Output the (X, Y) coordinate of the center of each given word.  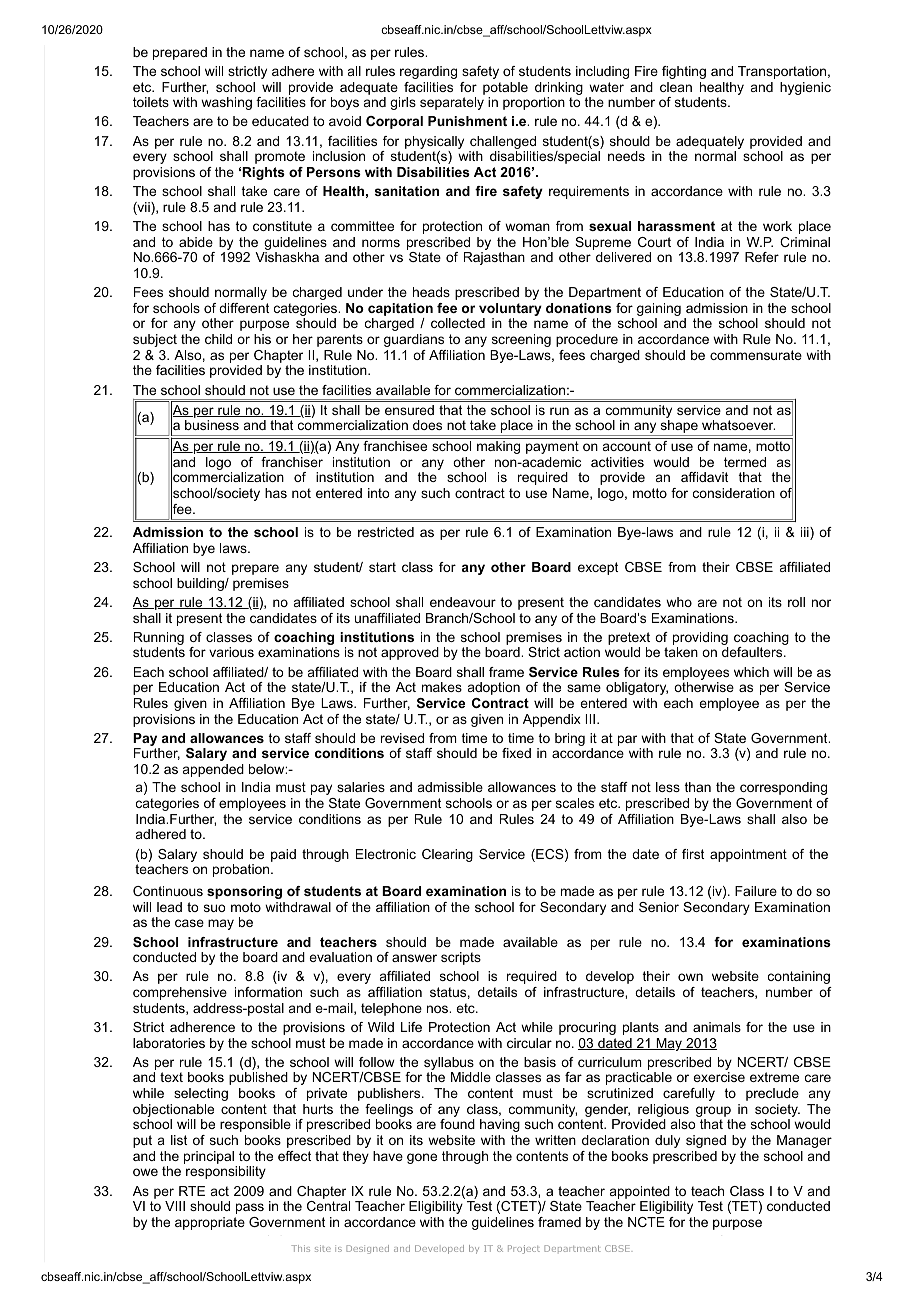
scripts (461, 958)
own (690, 977)
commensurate (756, 355)
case (189, 923)
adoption (494, 688)
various (231, 652)
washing (226, 103)
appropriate (210, 1223)
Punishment (467, 121)
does (427, 425)
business (212, 425)
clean (676, 87)
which (751, 672)
